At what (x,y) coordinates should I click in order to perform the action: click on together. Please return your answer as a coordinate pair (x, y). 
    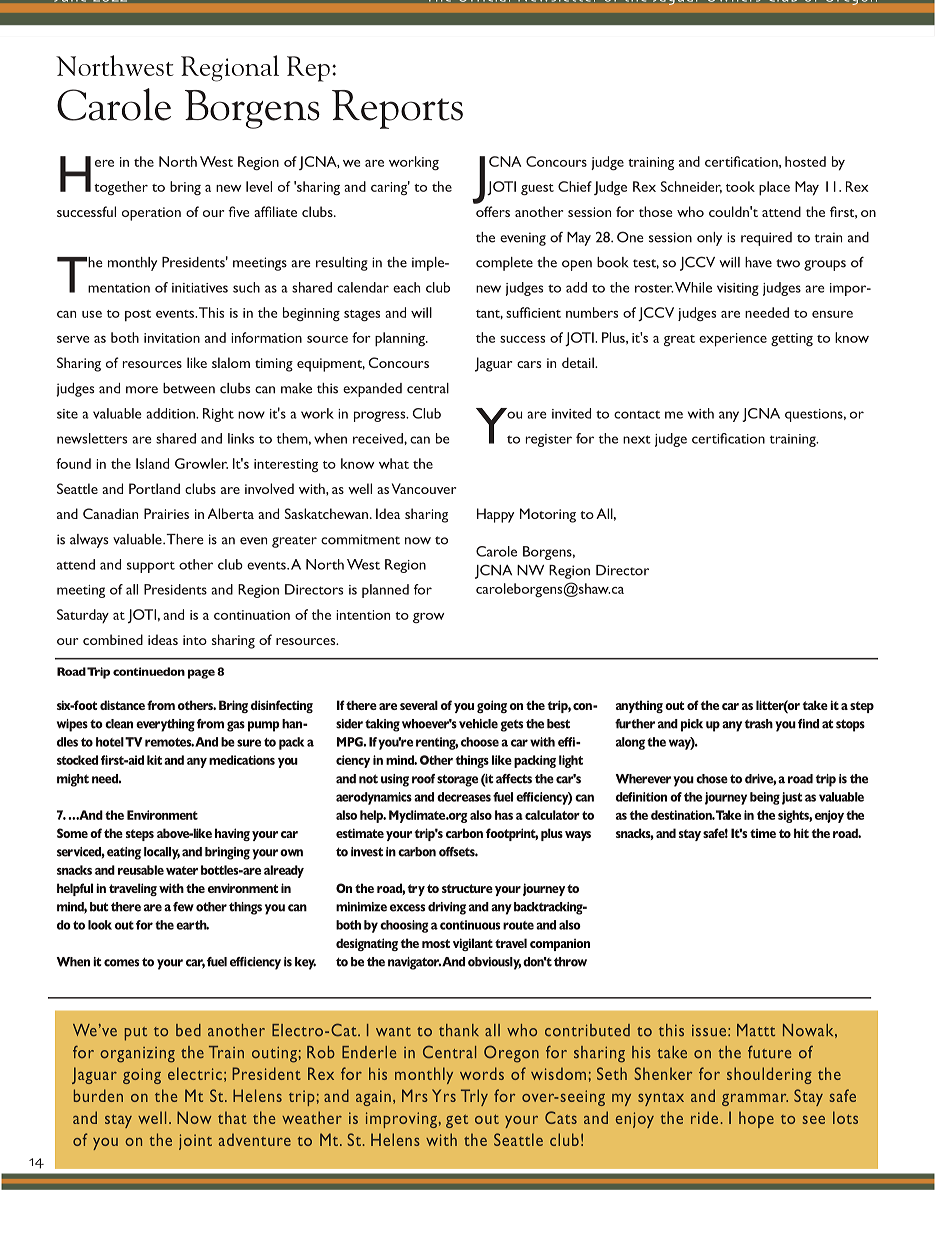
    Looking at the image, I should click on (121, 188).
